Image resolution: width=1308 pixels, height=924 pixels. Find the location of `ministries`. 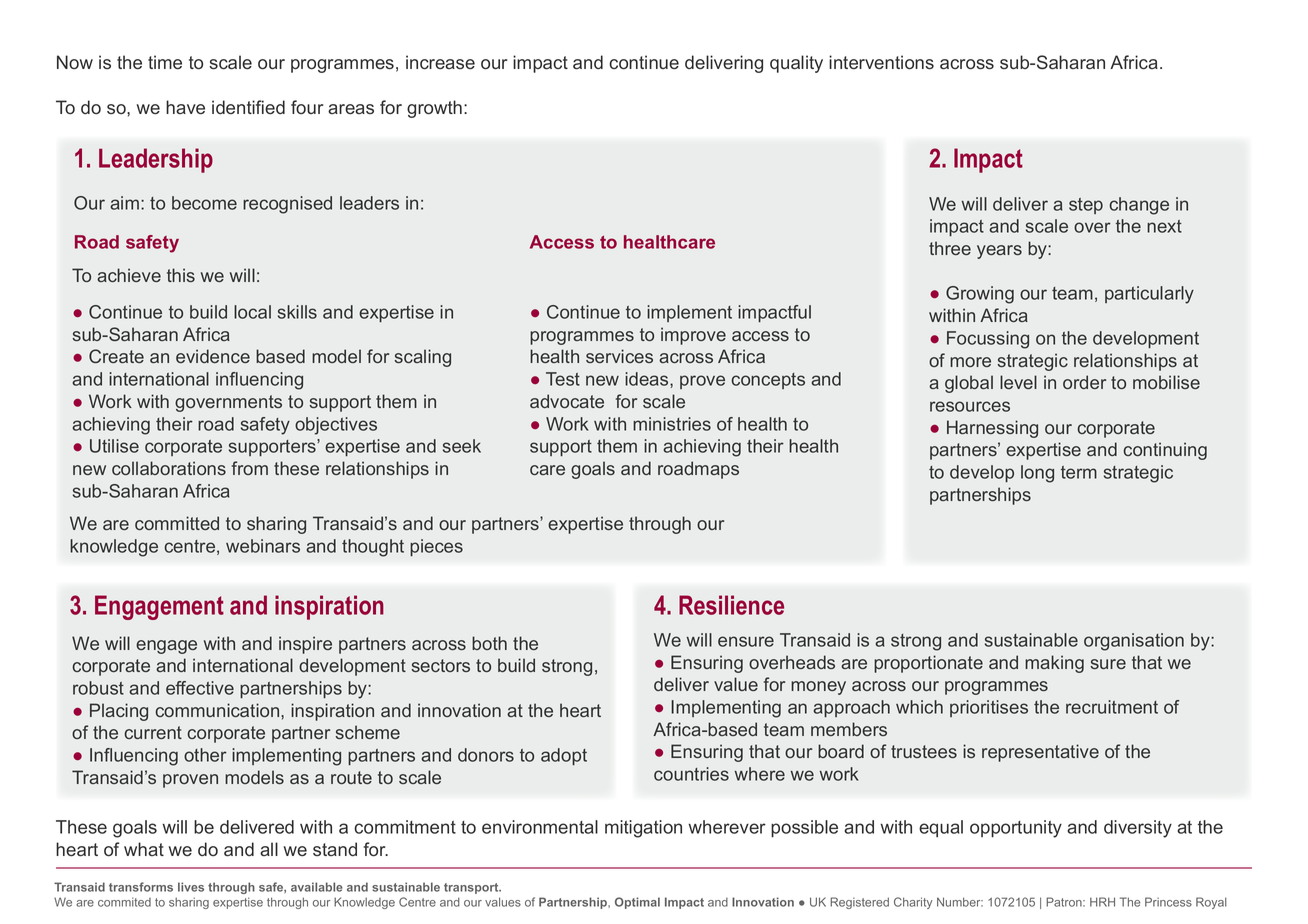

ministries is located at coordinates (672, 424).
